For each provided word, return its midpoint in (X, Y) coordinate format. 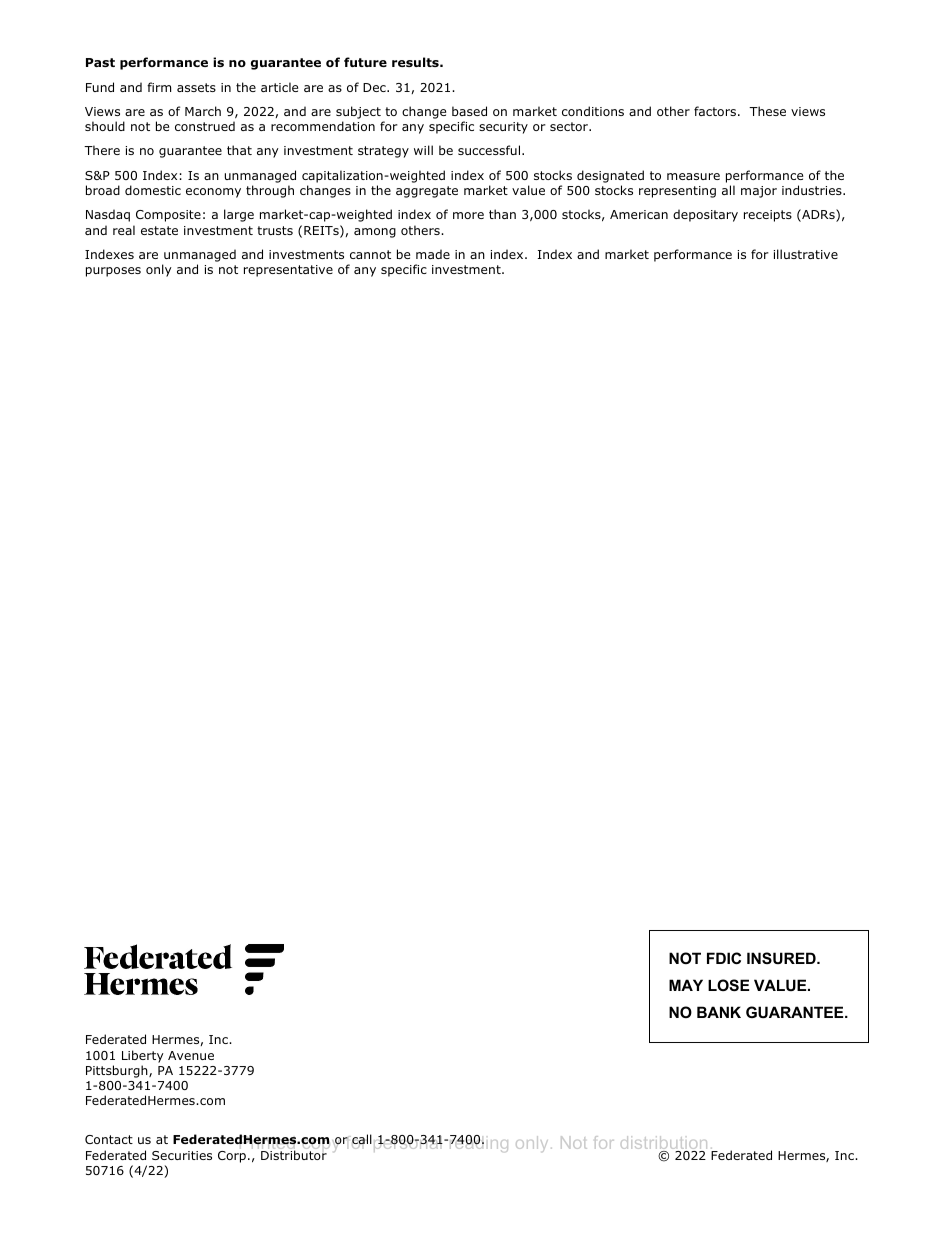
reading (477, 1143)
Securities (182, 1155)
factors (715, 111)
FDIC (724, 958)
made (433, 254)
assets (196, 87)
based (469, 111)
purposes (113, 272)
